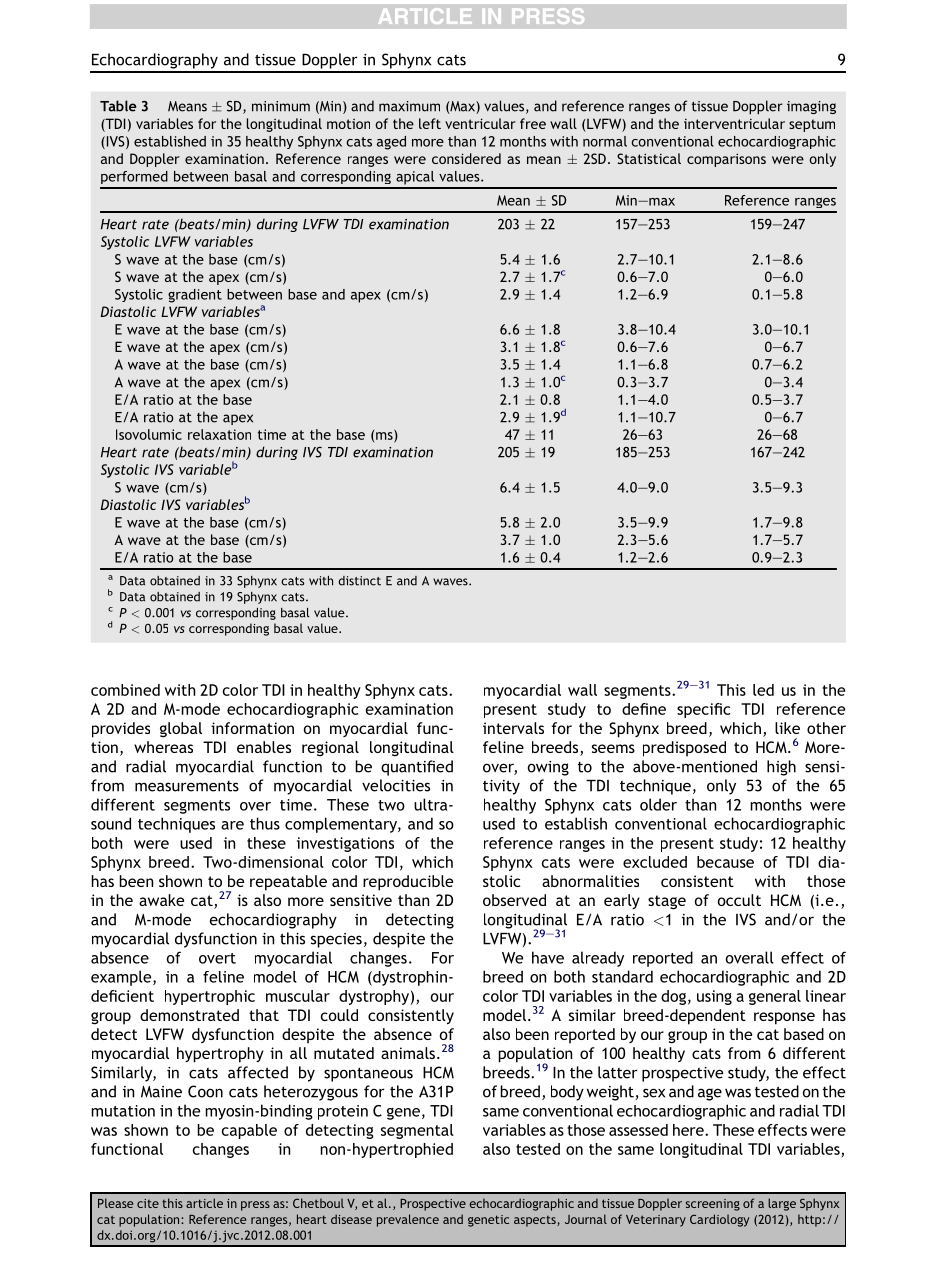  I want to click on have, so click(548, 957).
